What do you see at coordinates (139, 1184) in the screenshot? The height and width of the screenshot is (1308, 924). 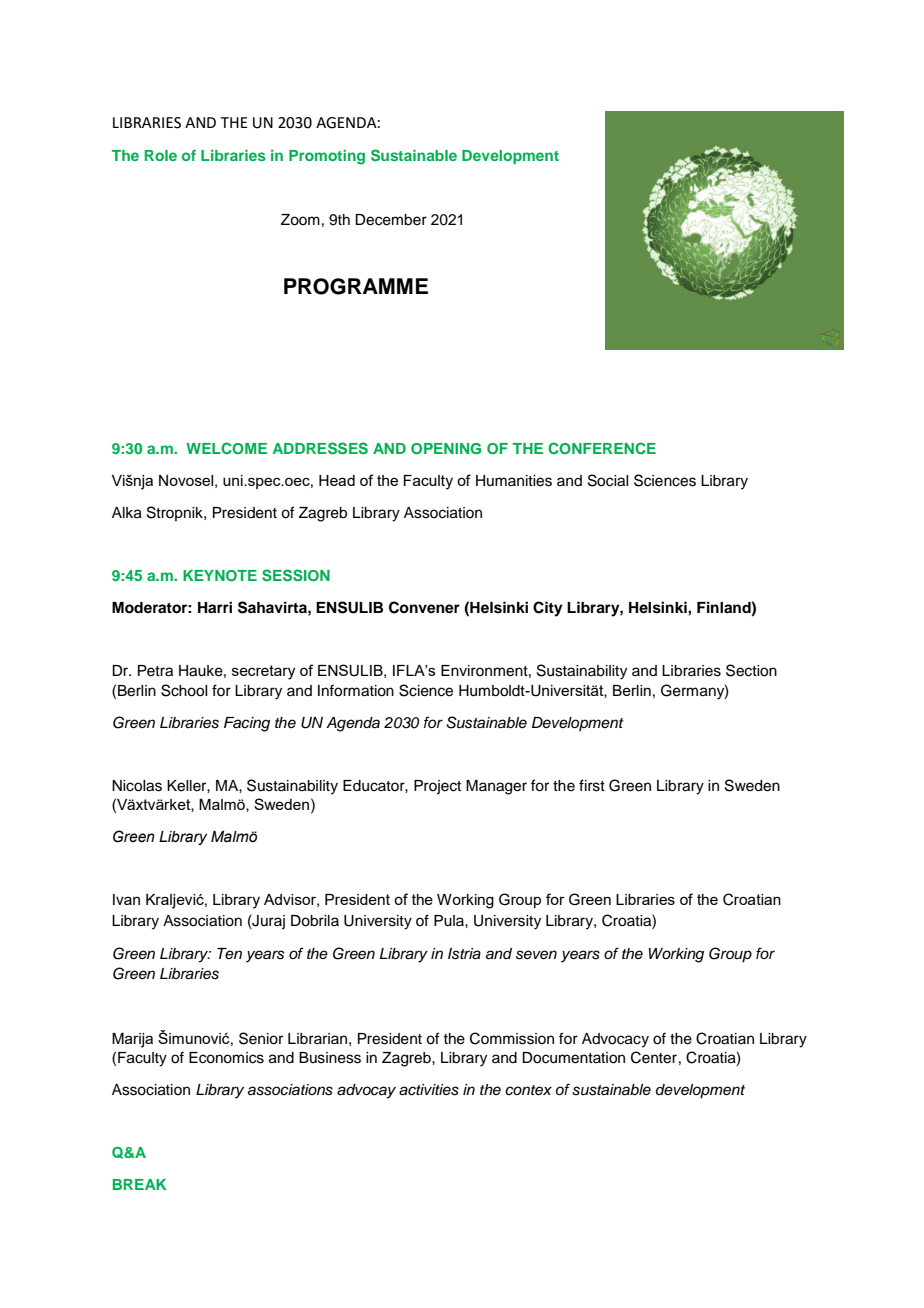 I see `BREAK` at bounding box center [139, 1184].
